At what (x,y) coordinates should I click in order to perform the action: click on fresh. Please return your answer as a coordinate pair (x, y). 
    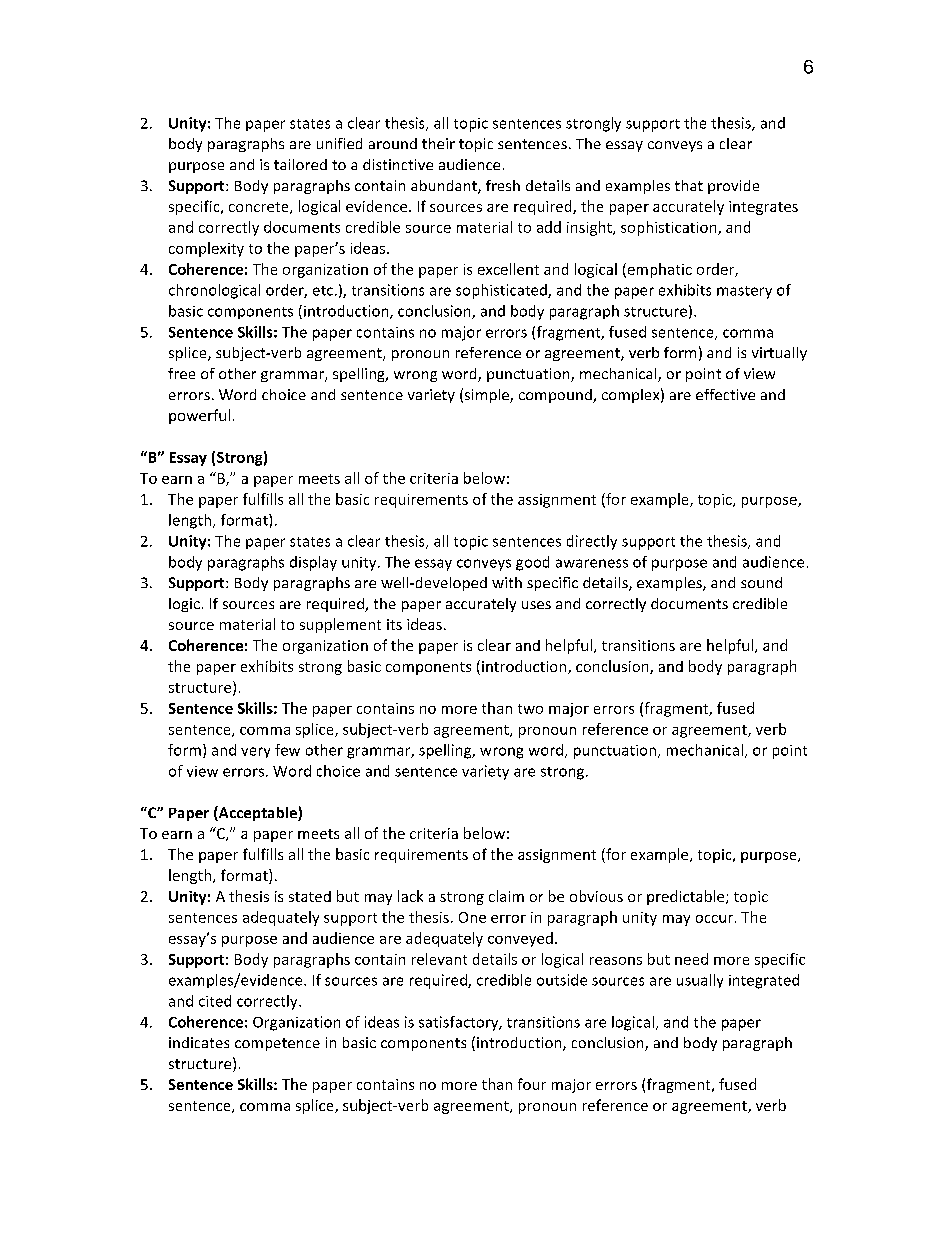
    Looking at the image, I should click on (503, 185).
